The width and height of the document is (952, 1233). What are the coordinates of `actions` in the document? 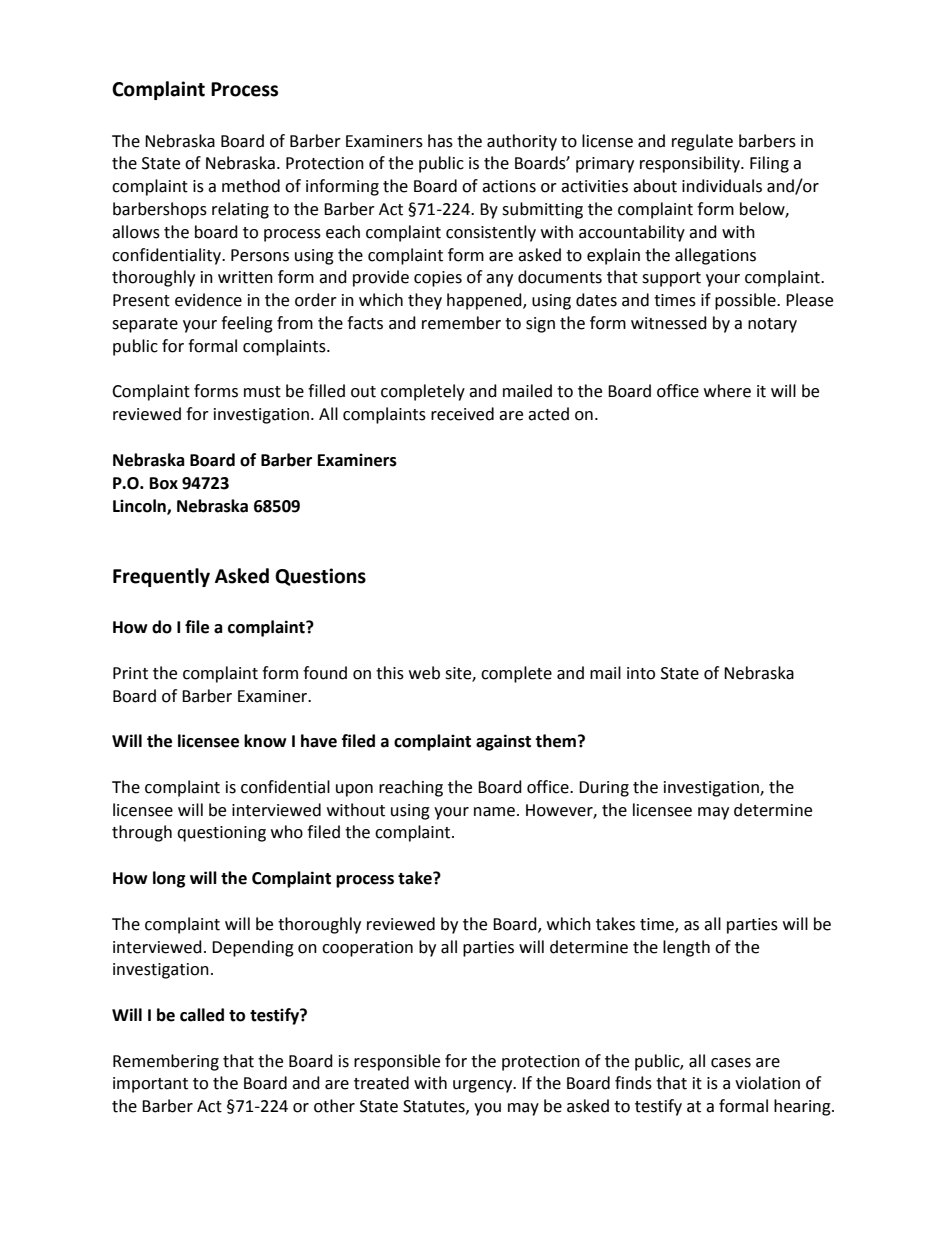 It's located at (509, 186).
